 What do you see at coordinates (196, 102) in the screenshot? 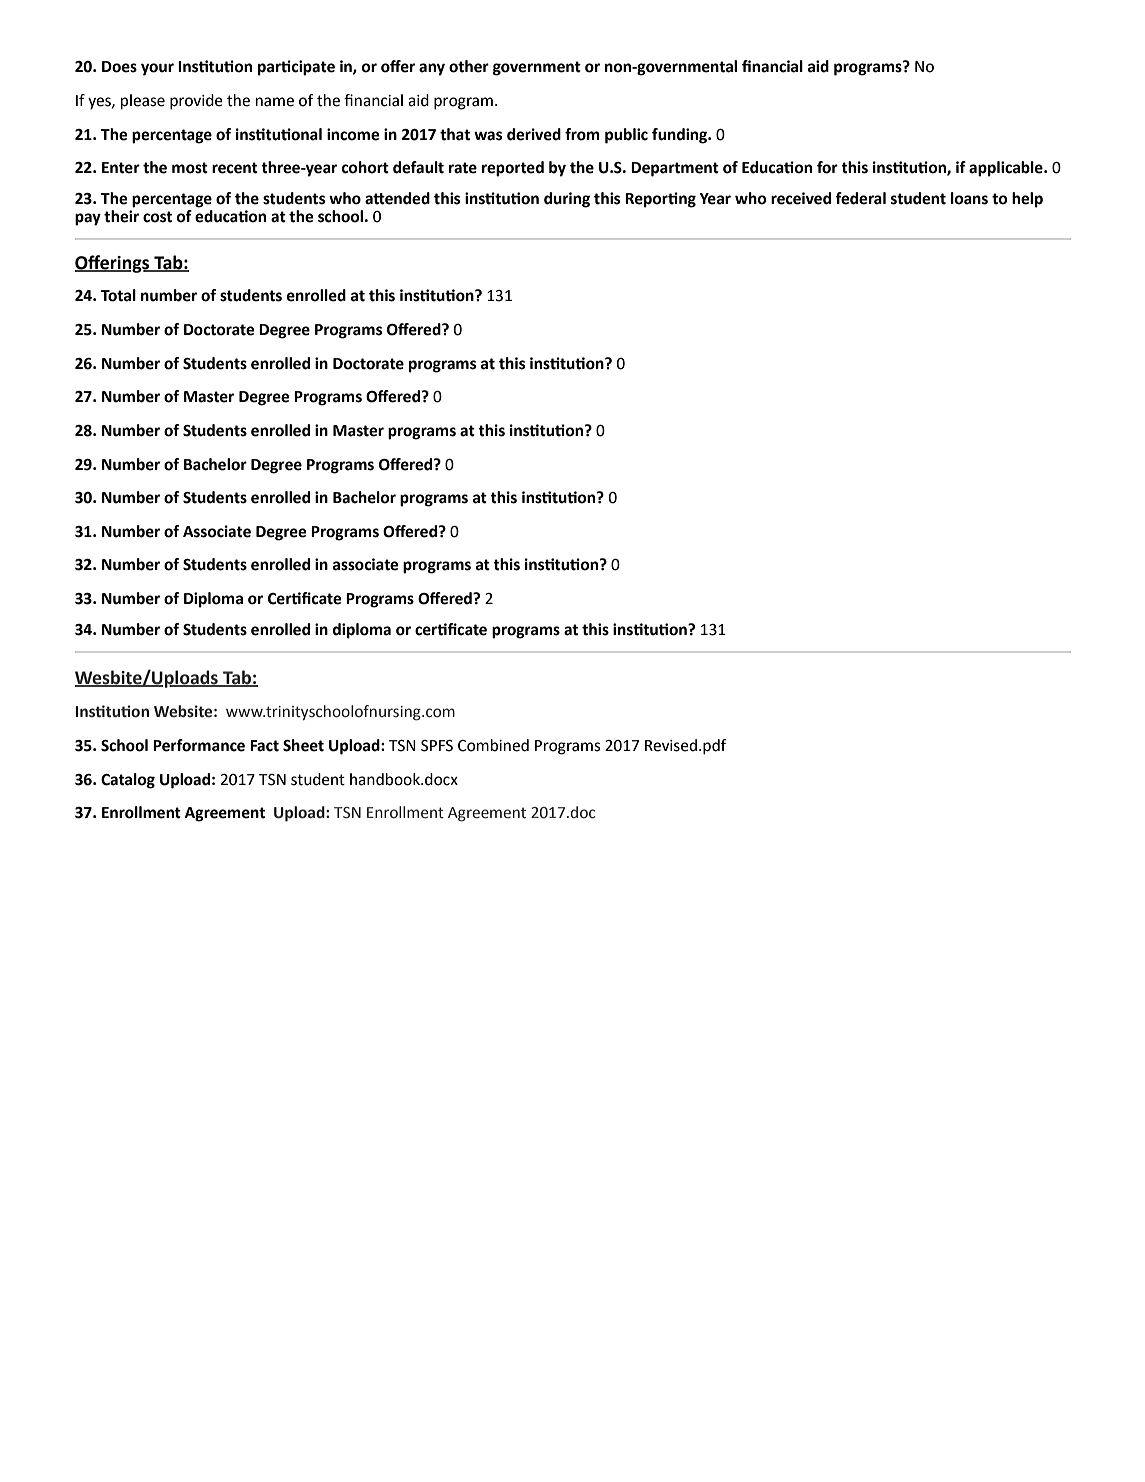
I see `provide` at bounding box center [196, 102].
